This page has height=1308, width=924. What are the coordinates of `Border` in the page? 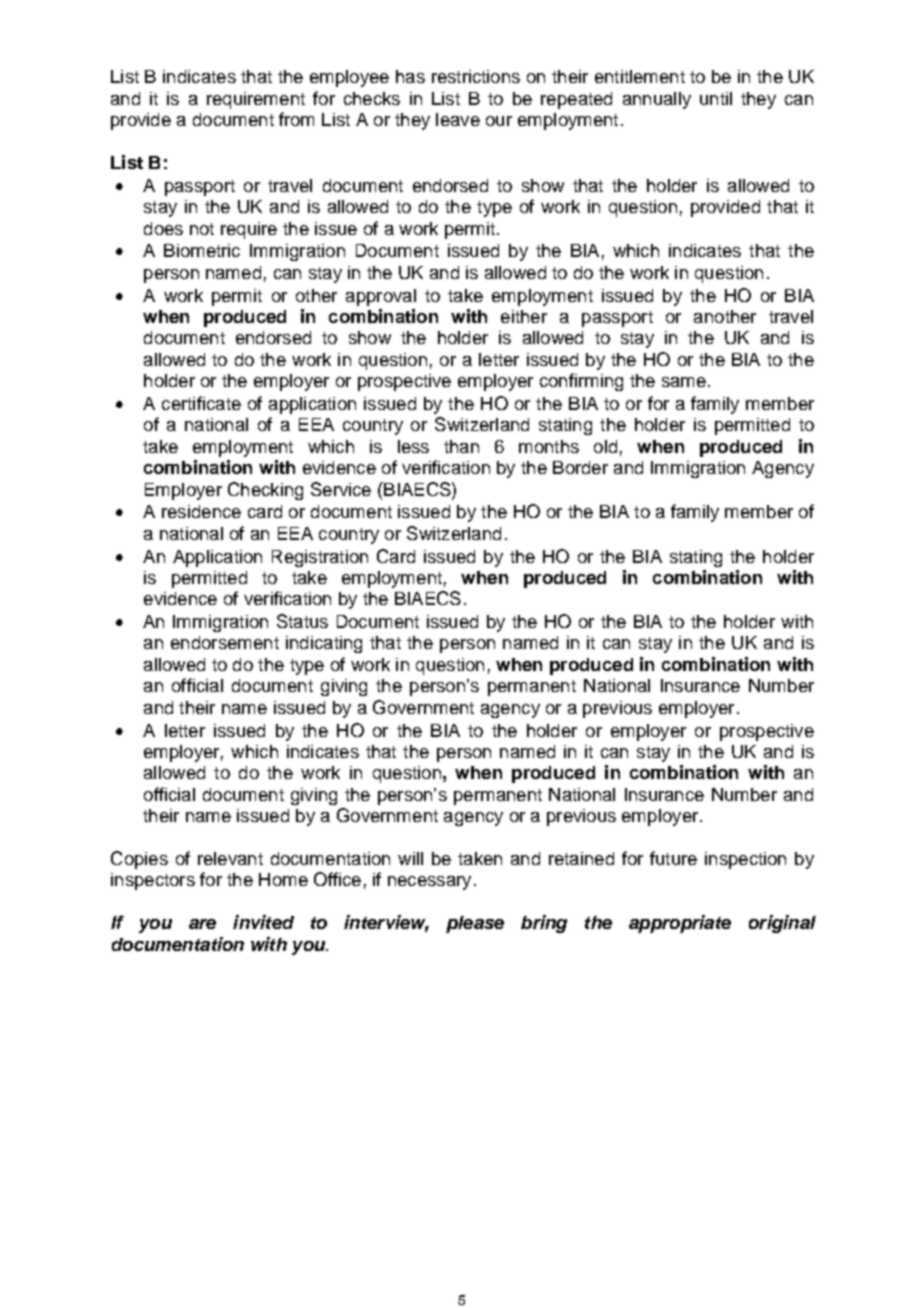 It's located at (580, 467).
